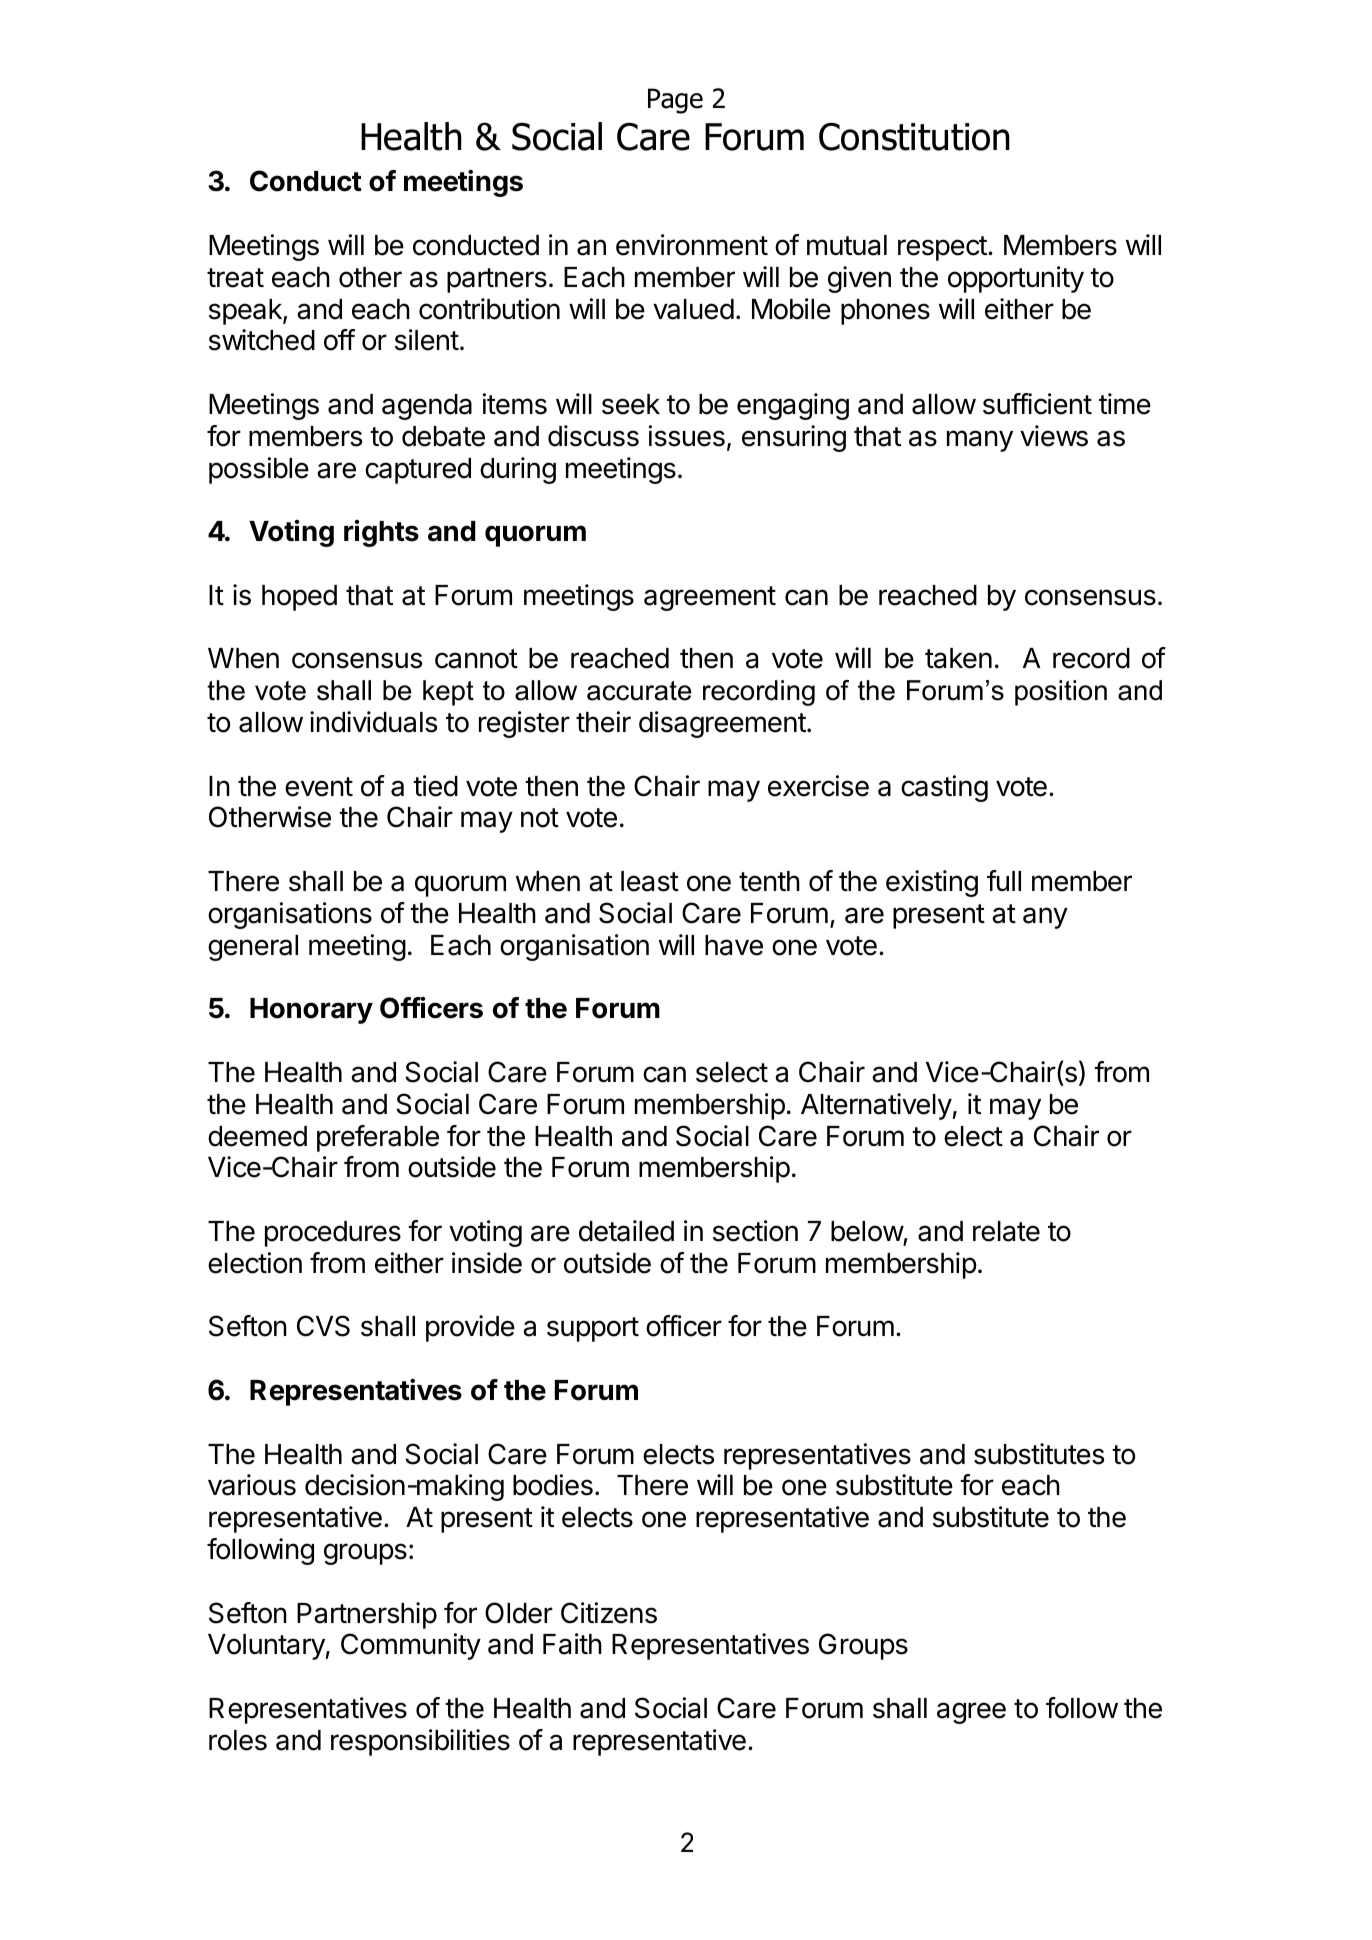 Image resolution: width=1372 pixels, height=1940 pixels. What do you see at coordinates (626, 1231) in the screenshot?
I see `detailed` at bounding box center [626, 1231].
